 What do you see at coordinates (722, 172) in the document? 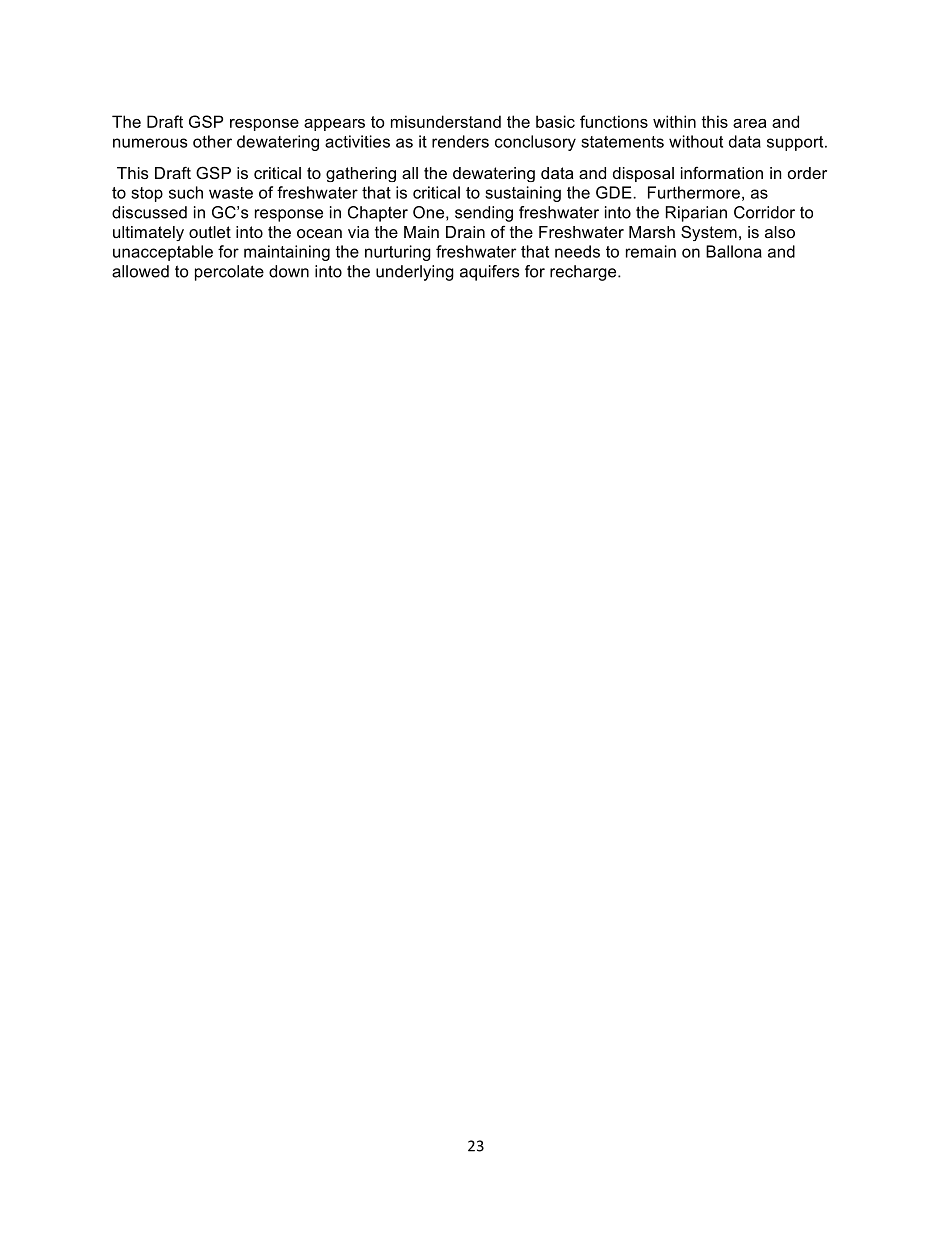
I see `information` at bounding box center [722, 172].
